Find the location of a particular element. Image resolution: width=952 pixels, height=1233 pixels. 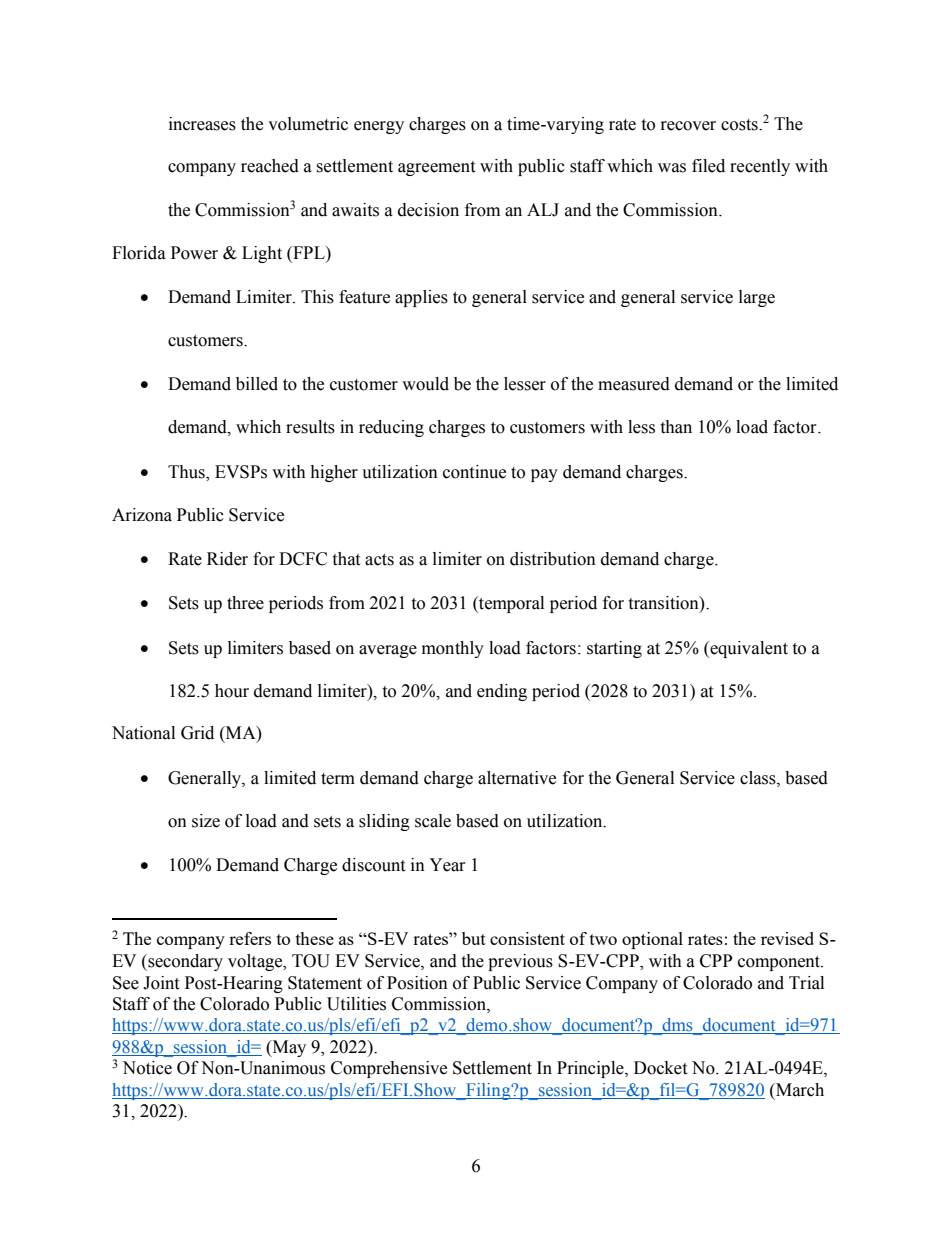

agreement is located at coordinates (436, 168).
